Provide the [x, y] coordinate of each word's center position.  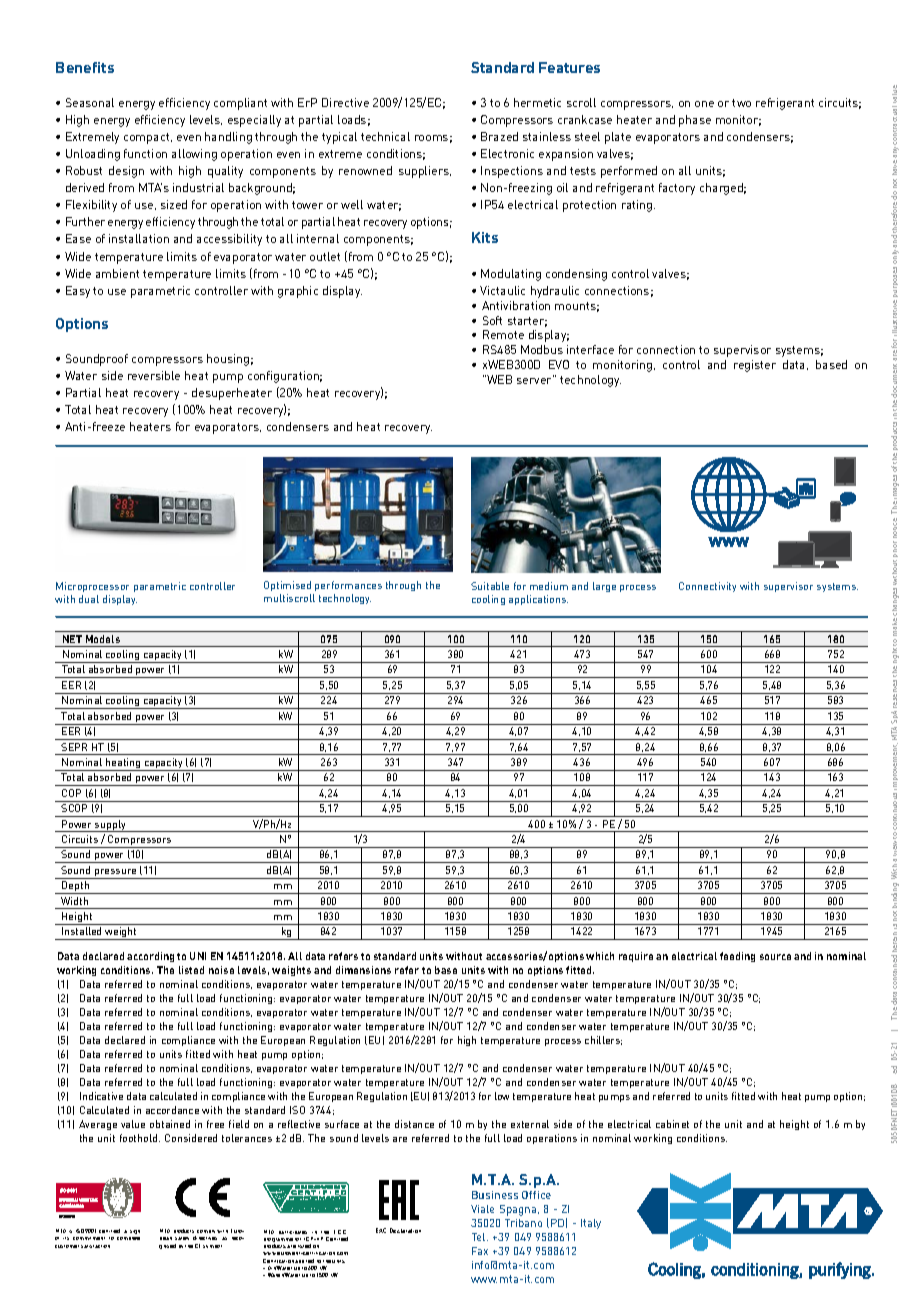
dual [89, 599]
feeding [737, 957]
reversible [154, 375]
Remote [503, 334]
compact [148, 138]
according [150, 957]
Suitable [490, 586]
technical [385, 136]
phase [695, 121]
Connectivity [707, 587]
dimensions [363, 970]
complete [128, 1238]
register [755, 366]
